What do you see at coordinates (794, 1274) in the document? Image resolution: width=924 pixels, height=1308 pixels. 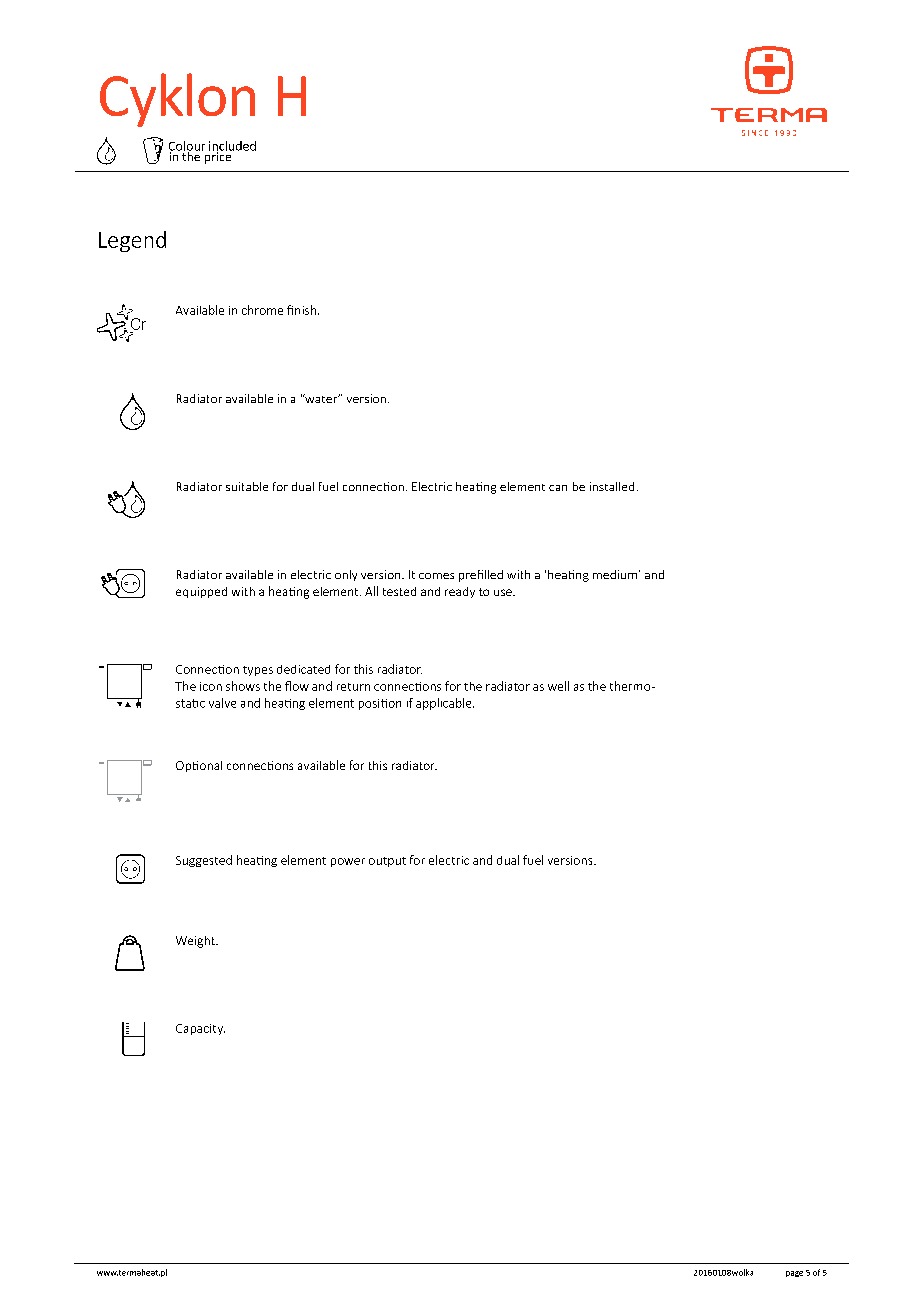 I see `page` at bounding box center [794, 1274].
